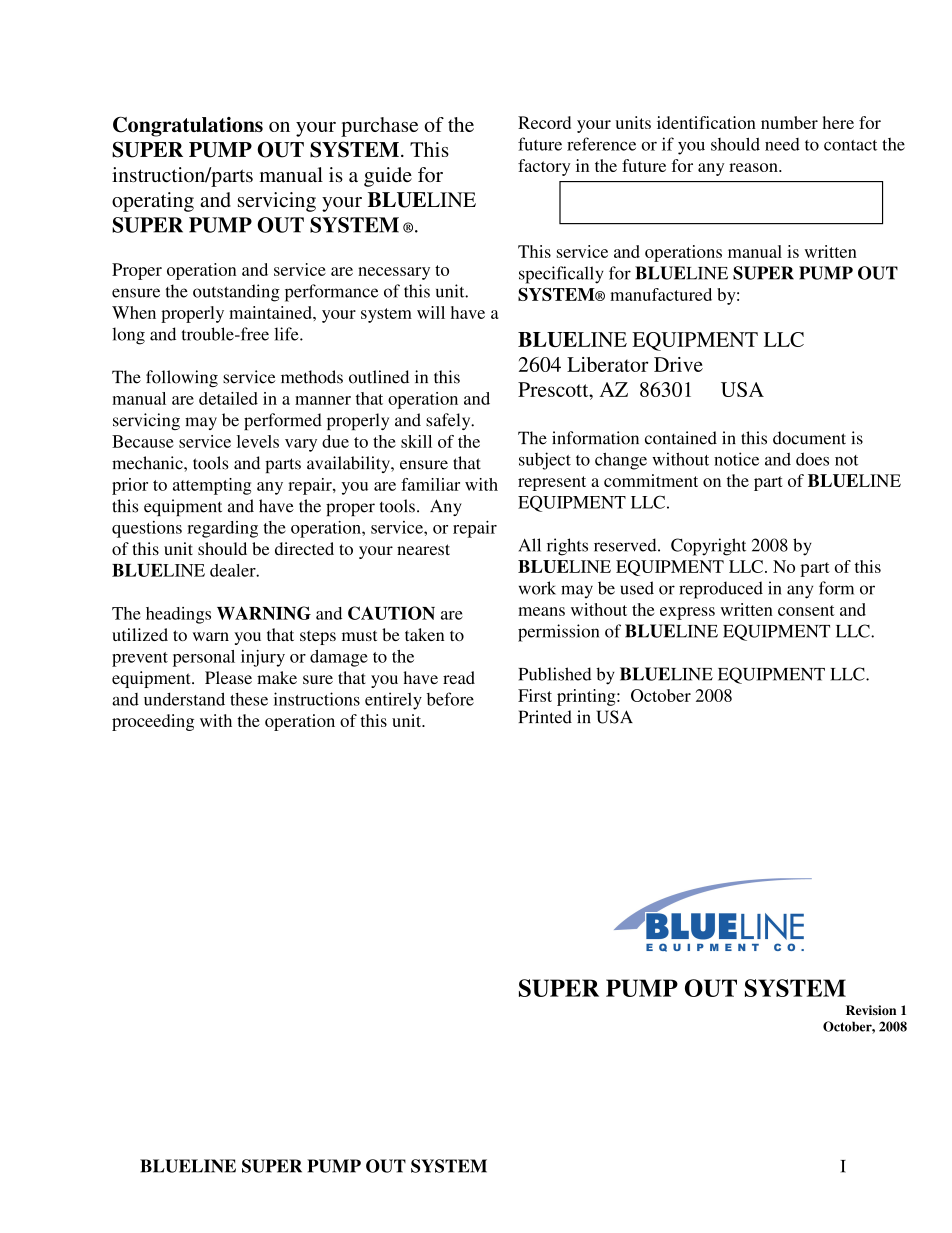 The image size is (952, 1233). What do you see at coordinates (188, 126) in the screenshot?
I see `Congratulations` at bounding box center [188, 126].
